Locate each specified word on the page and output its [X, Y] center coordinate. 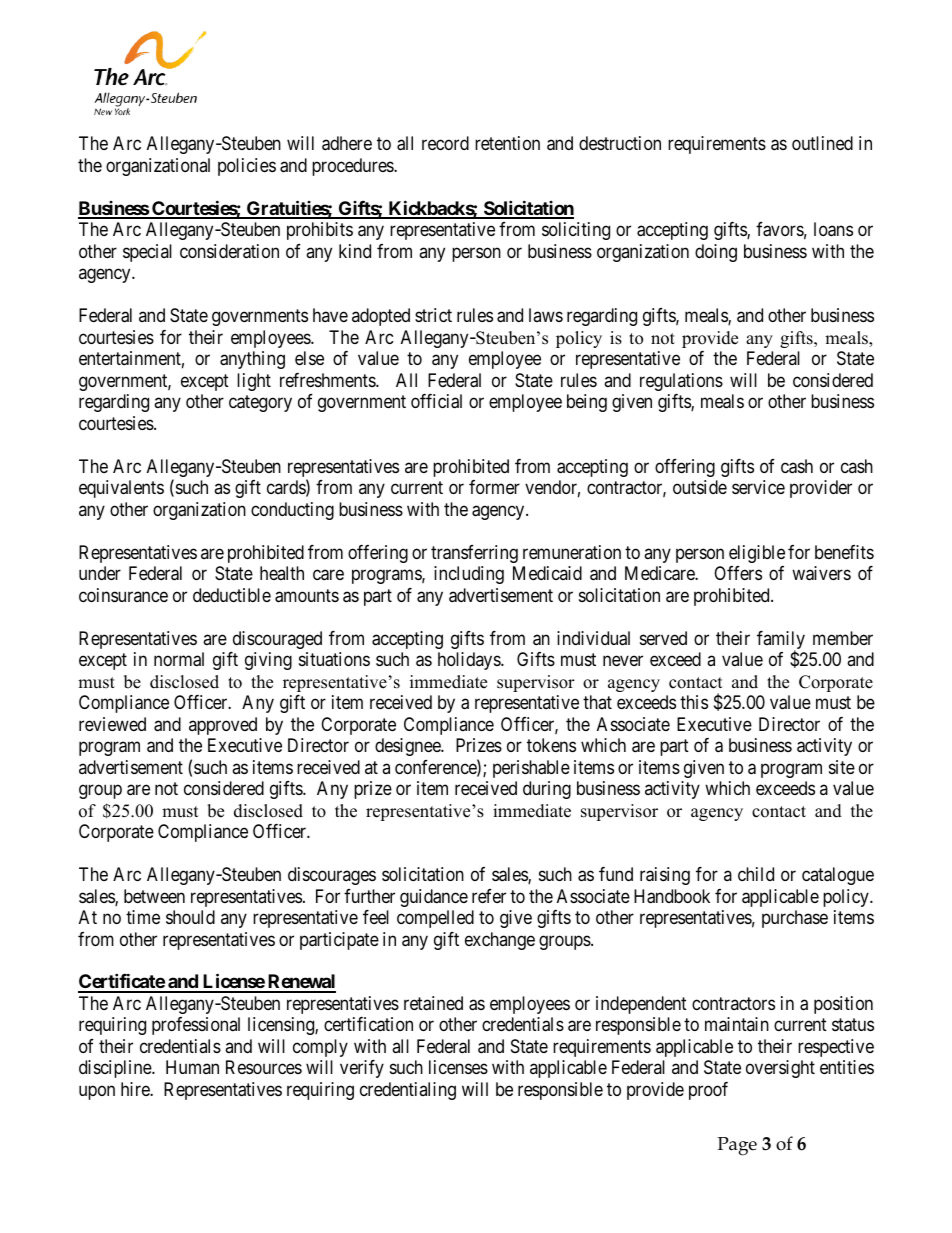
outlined [822, 143]
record [445, 143]
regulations [681, 382]
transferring [474, 554]
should [190, 917]
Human [192, 1067]
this [694, 702]
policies [247, 167]
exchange [500, 941]
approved [223, 726]
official [436, 401]
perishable [531, 769]
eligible [757, 554]
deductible [232, 595]
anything [252, 360]
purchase [795, 919]
